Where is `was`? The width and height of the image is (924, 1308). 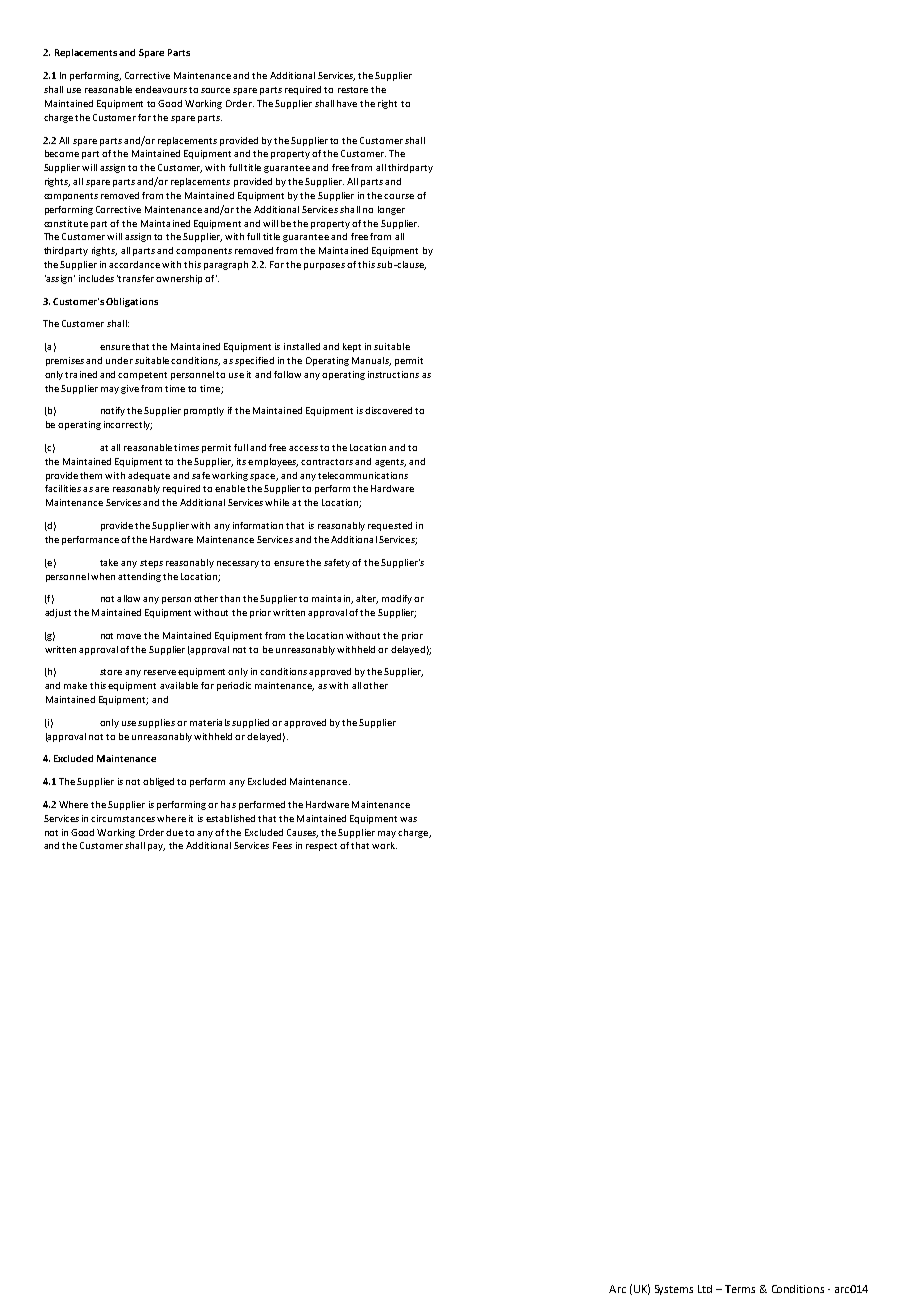
was is located at coordinates (408, 819).
